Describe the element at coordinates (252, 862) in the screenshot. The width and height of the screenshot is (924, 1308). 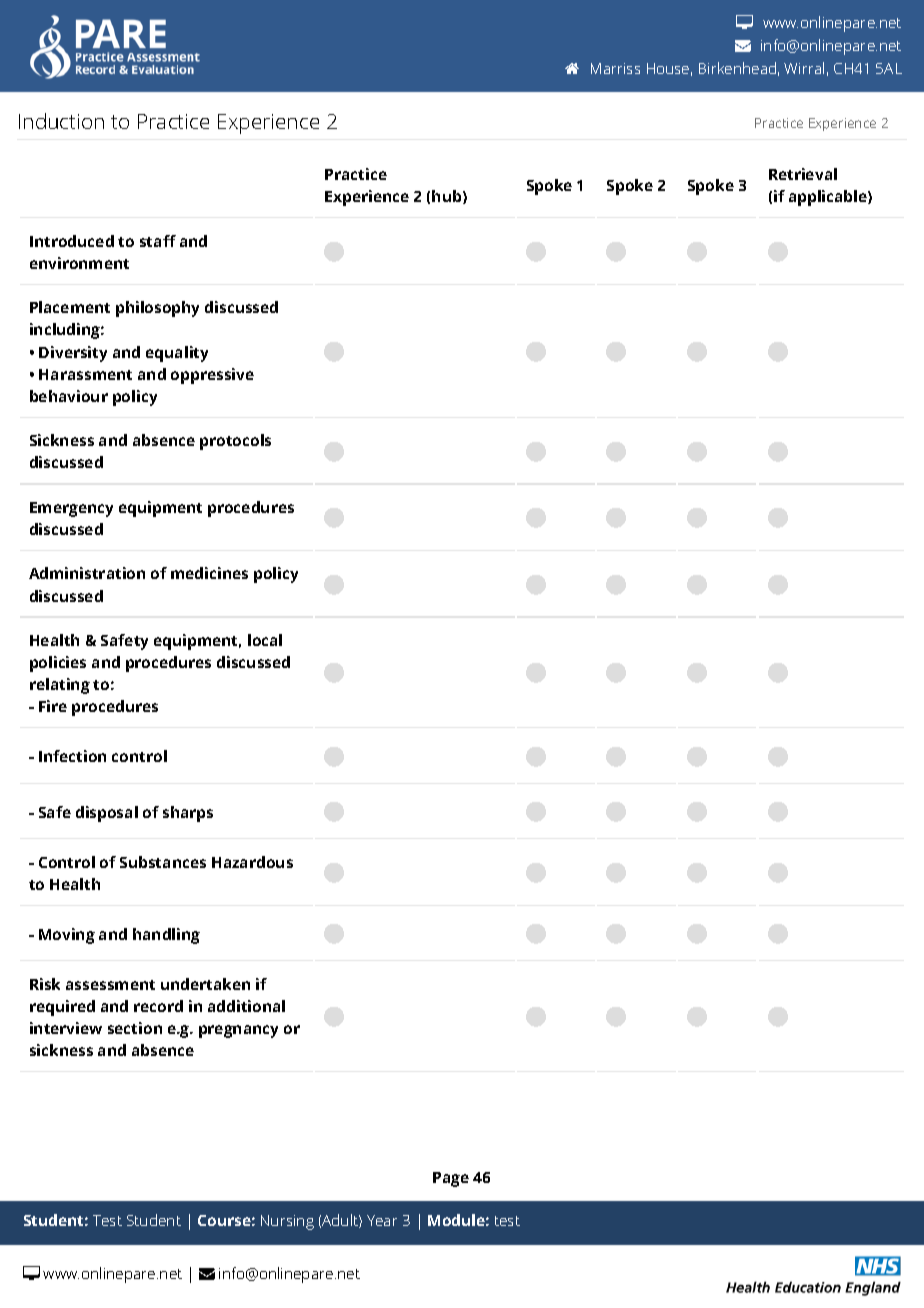
I see `Hazardous` at that location.
